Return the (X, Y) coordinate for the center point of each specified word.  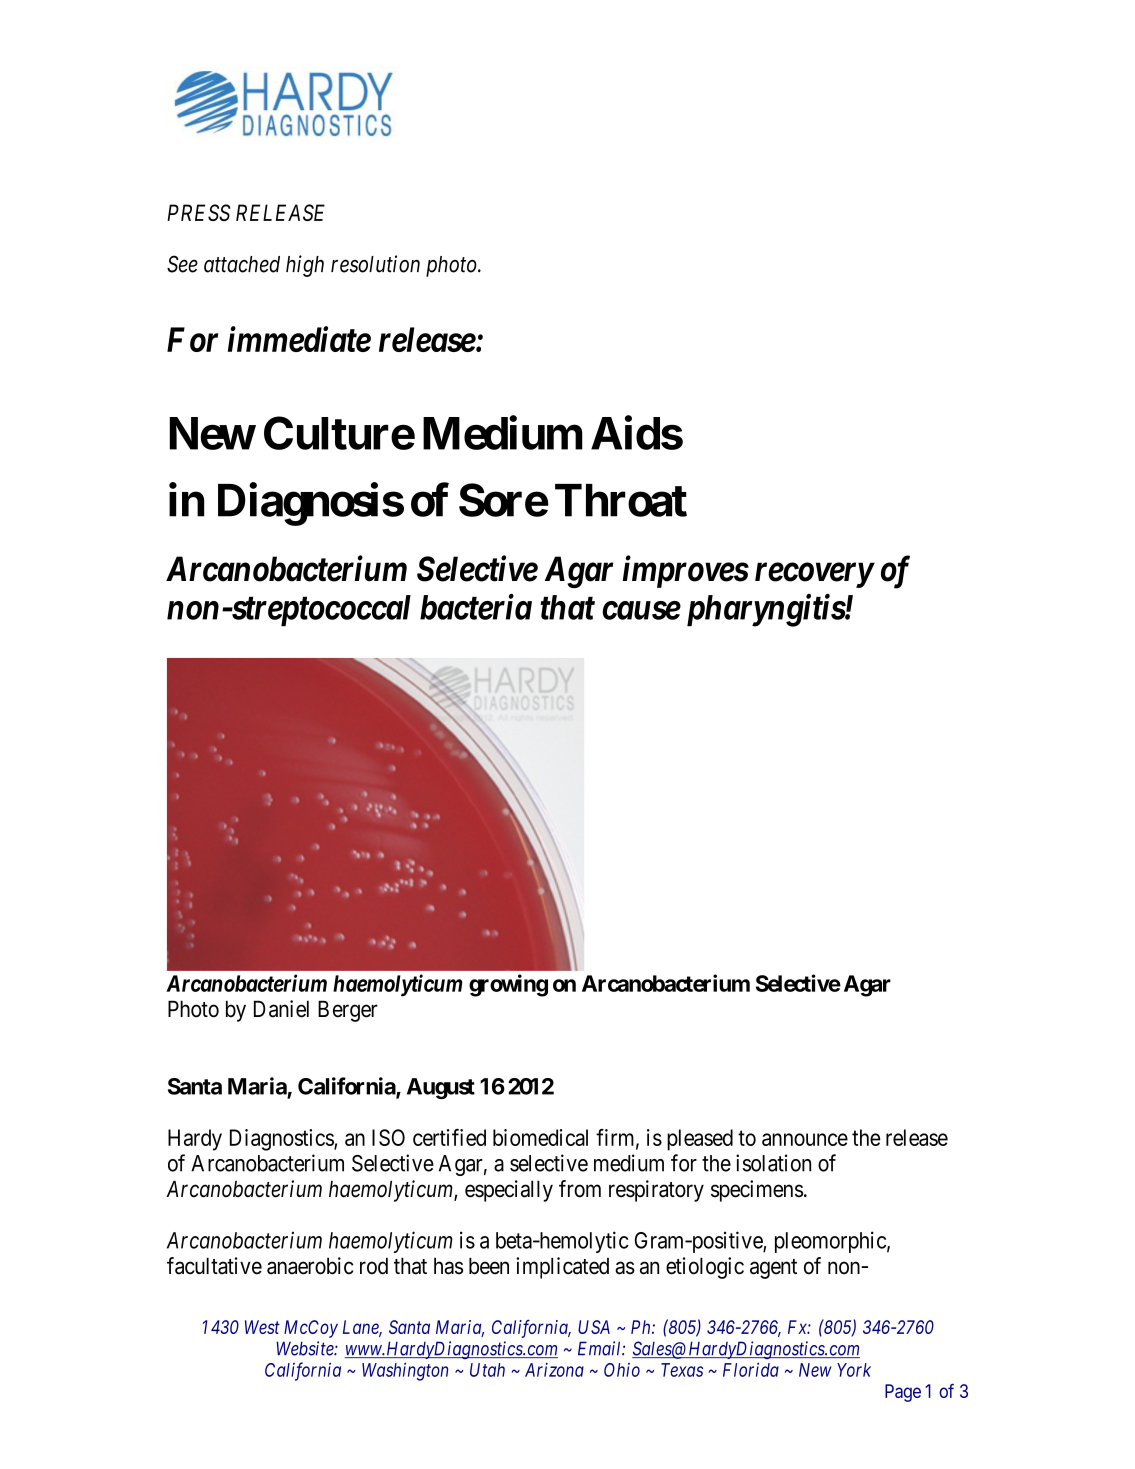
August (441, 1088)
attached (242, 264)
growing (508, 985)
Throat (621, 500)
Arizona (554, 1370)
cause (641, 611)
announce (805, 1139)
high (305, 266)
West (262, 1327)
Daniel (281, 1009)
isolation (773, 1163)
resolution (375, 264)
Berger (348, 1011)
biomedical (540, 1137)
